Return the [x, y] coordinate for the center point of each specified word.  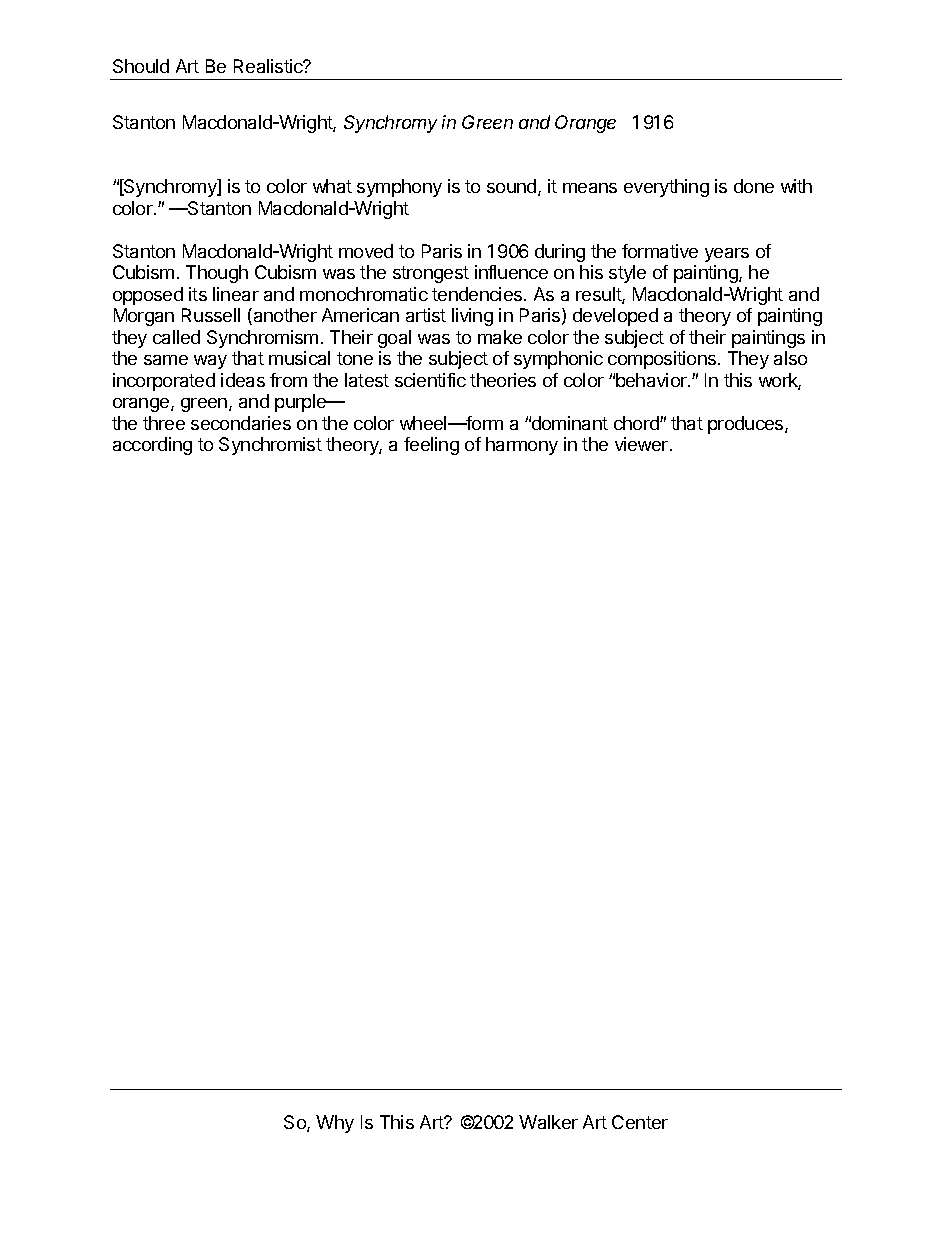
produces [748, 425]
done [754, 186]
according [152, 446]
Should [141, 66]
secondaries [241, 423]
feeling [431, 446]
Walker [548, 1122]
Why [335, 1124]
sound [514, 187]
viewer [643, 444]
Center [640, 1122]
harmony [522, 446]
